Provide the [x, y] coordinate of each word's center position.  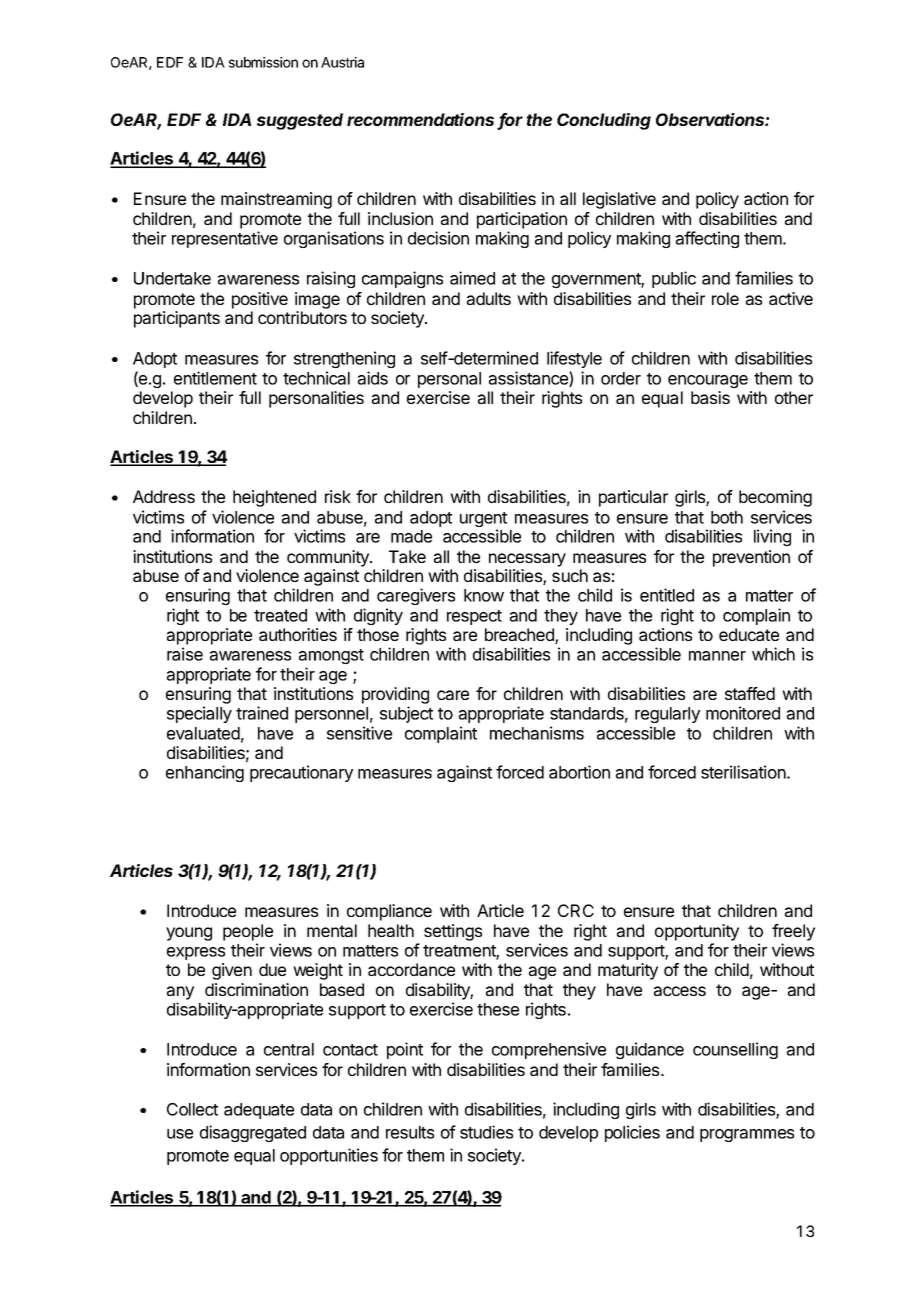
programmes [747, 1135]
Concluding [604, 121]
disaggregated [253, 1133]
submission [263, 62]
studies [486, 1132]
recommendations [422, 121]
